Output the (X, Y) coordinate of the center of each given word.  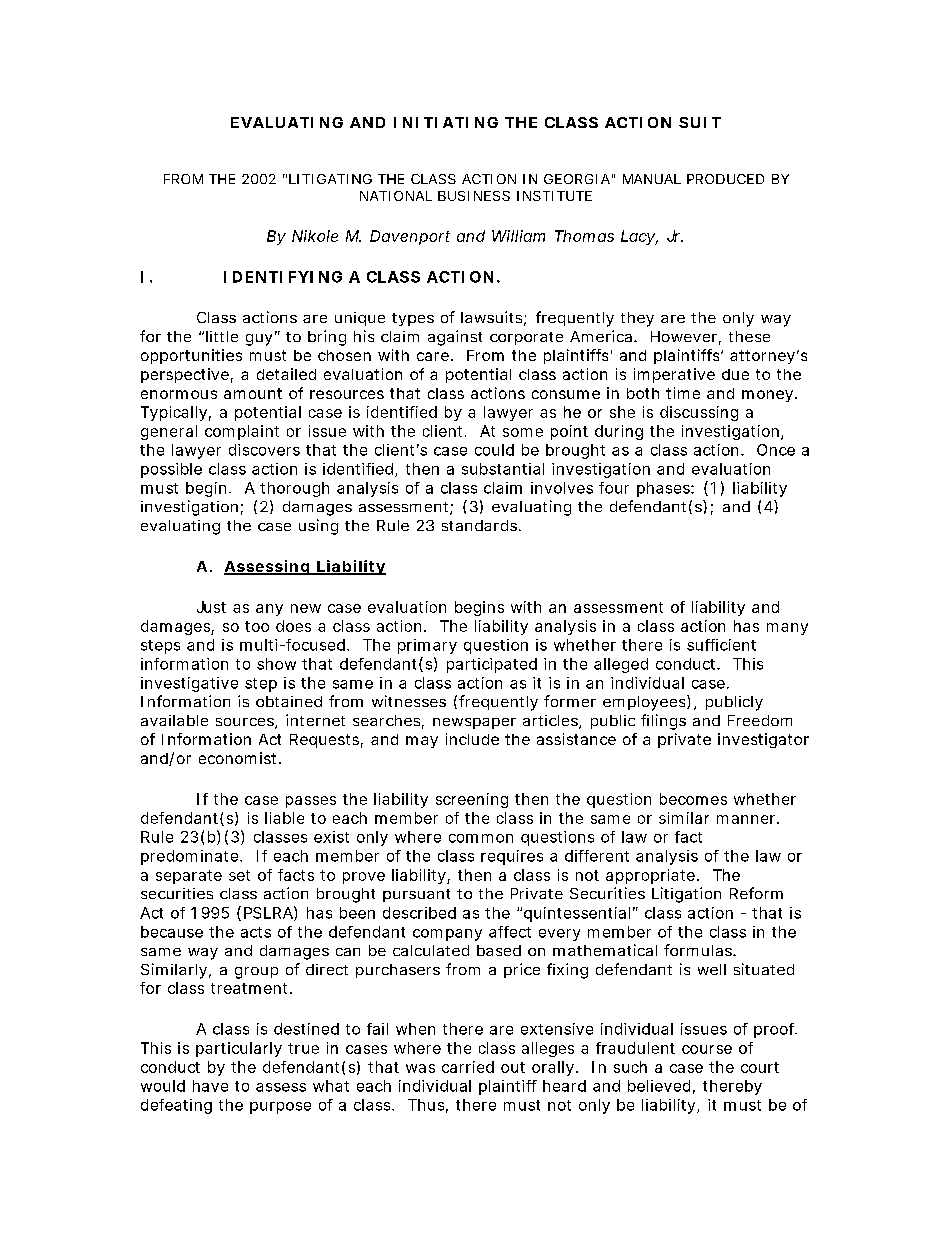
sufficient (721, 645)
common (481, 838)
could (494, 450)
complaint (242, 432)
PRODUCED (725, 179)
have (210, 1086)
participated (492, 665)
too (257, 626)
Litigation (686, 895)
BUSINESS (474, 196)
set (239, 875)
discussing (699, 413)
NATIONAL (396, 196)
